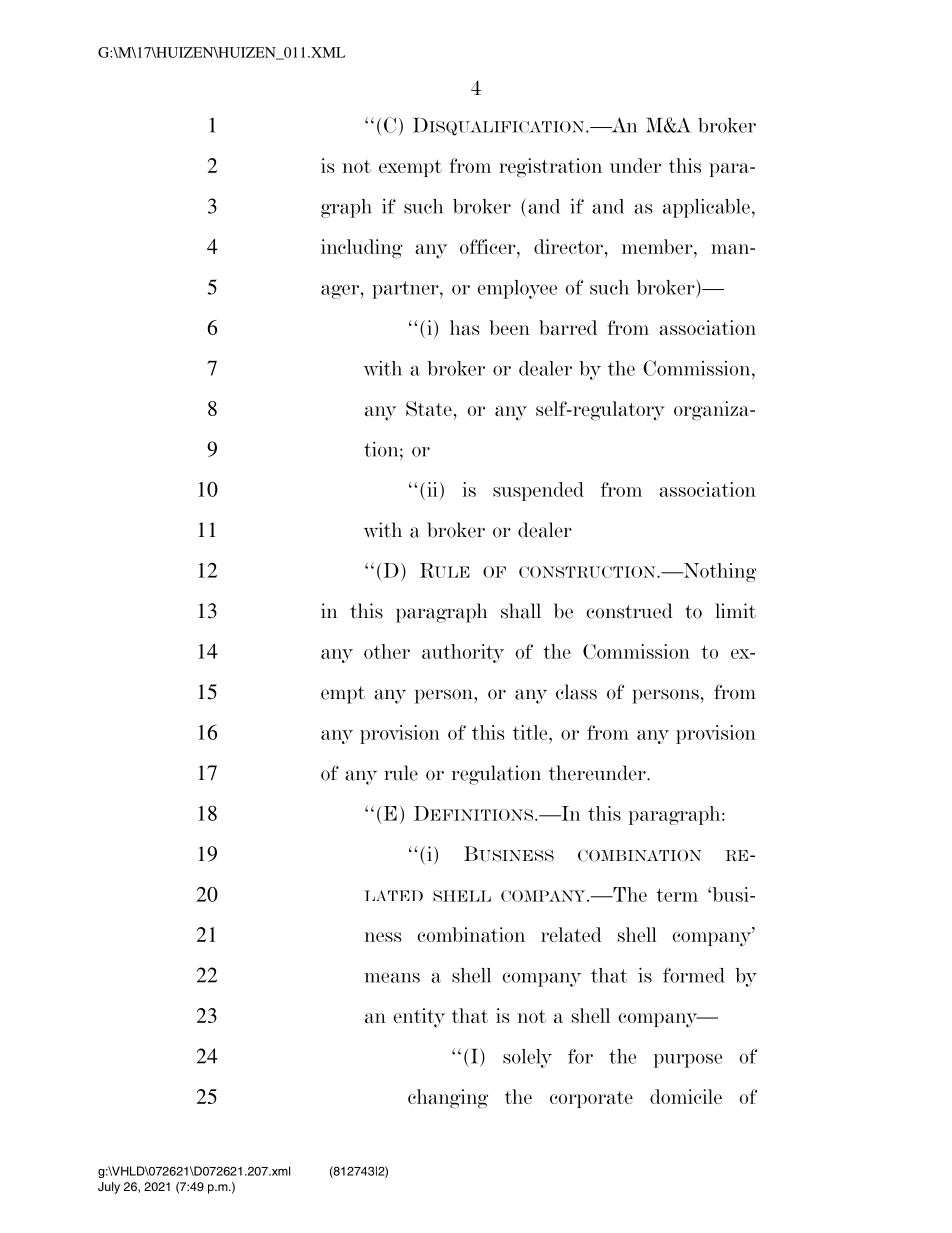 Image resolution: width=952 pixels, height=1233 pixels. What do you see at coordinates (538, 491) in the screenshot?
I see `suspended` at bounding box center [538, 491].
